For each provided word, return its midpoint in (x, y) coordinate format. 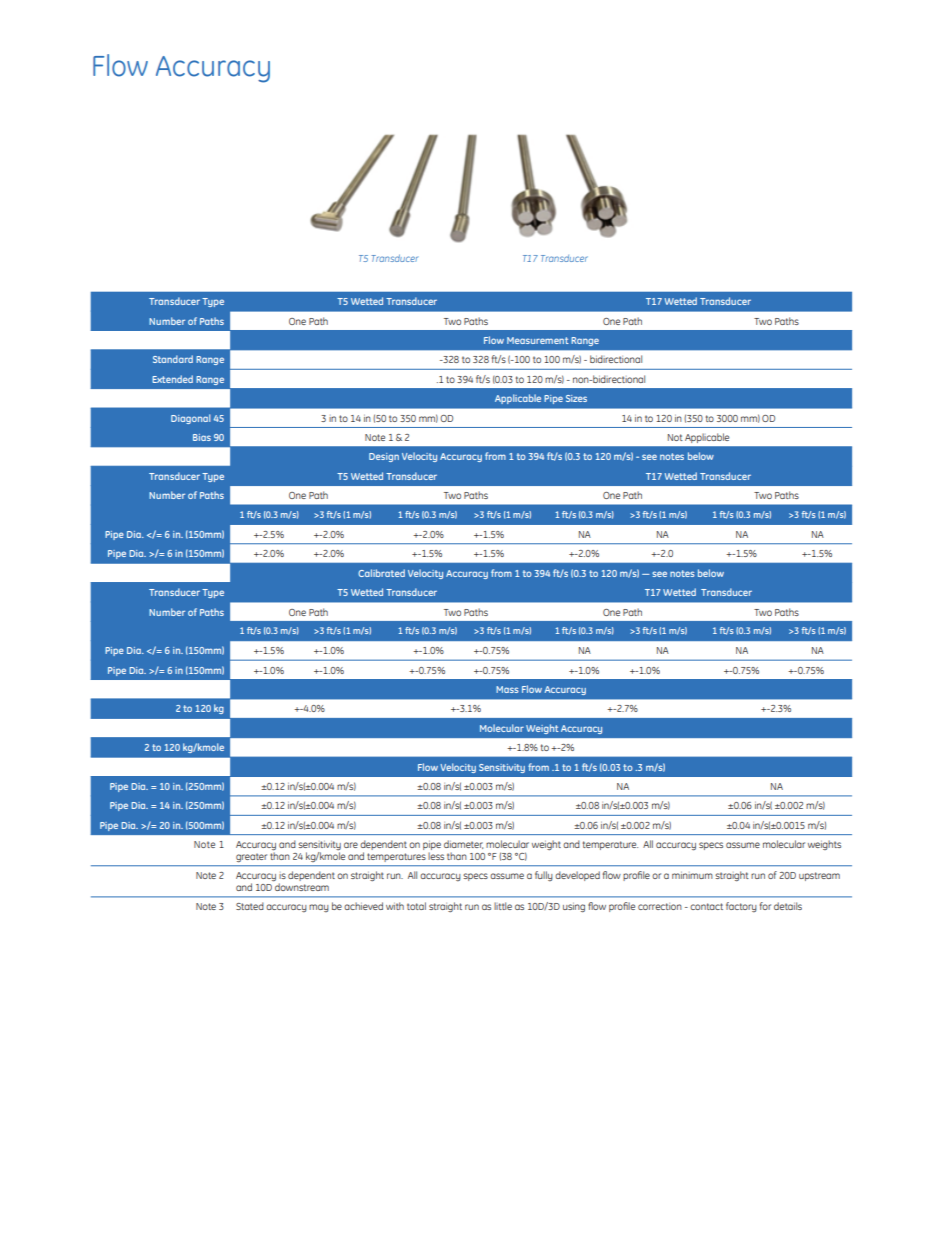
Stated (250, 906)
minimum (692, 875)
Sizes (576, 398)
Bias (202, 437)
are (351, 845)
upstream (819, 876)
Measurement (538, 340)
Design (384, 457)
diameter (463, 844)
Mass (507, 689)
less (436, 856)
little (503, 906)
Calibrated (381, 573)
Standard (173, 359)
